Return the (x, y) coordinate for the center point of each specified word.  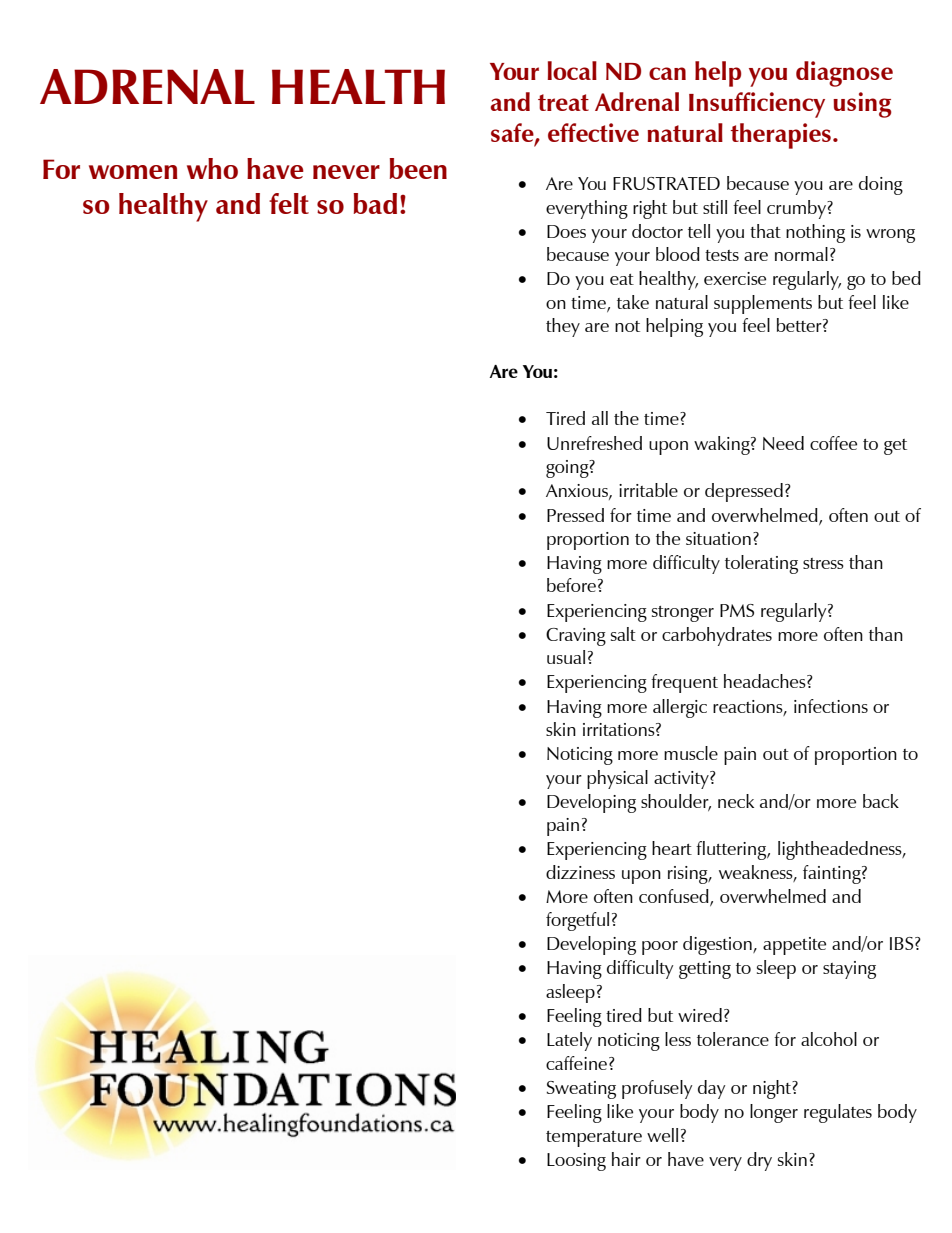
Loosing (576, 1162)
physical (617, 779)
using (862, 105)
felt (289, 203)
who (212, 168)
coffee (833, 443)
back (881, 801)
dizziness (580, 872)
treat (563, 102)
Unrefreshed (594, 443)
